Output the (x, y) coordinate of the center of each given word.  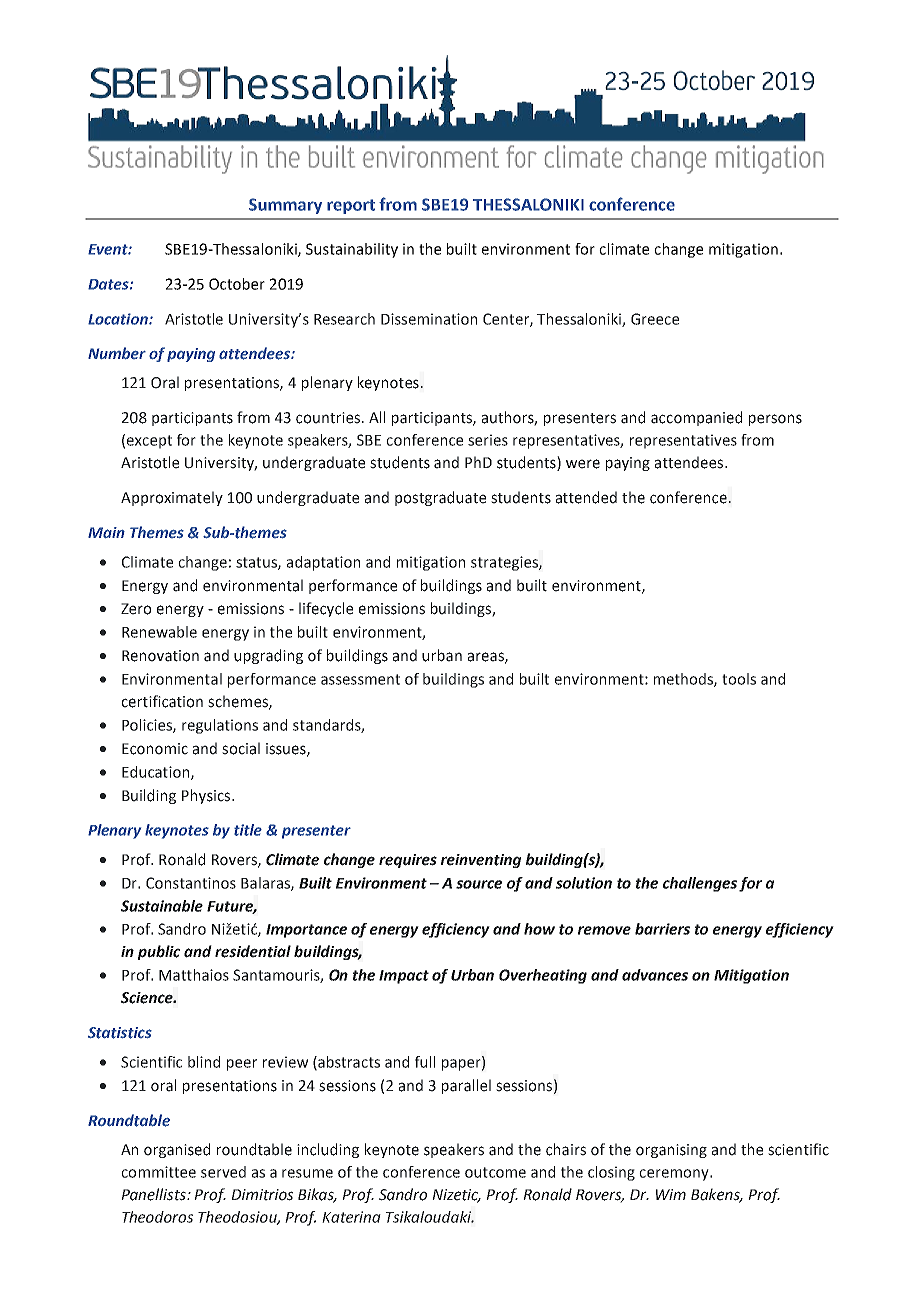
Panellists (154, 1194)
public (159, 952)
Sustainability (352, 250)
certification (162, 701)
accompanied (696, 418)
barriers (662, 929)
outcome (495, 1172)
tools (739, 679)
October (237, 284)
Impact (404, 977)
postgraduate (440, 498)
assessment (360, 679)
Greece (655, 319)
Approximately (172, 498)
